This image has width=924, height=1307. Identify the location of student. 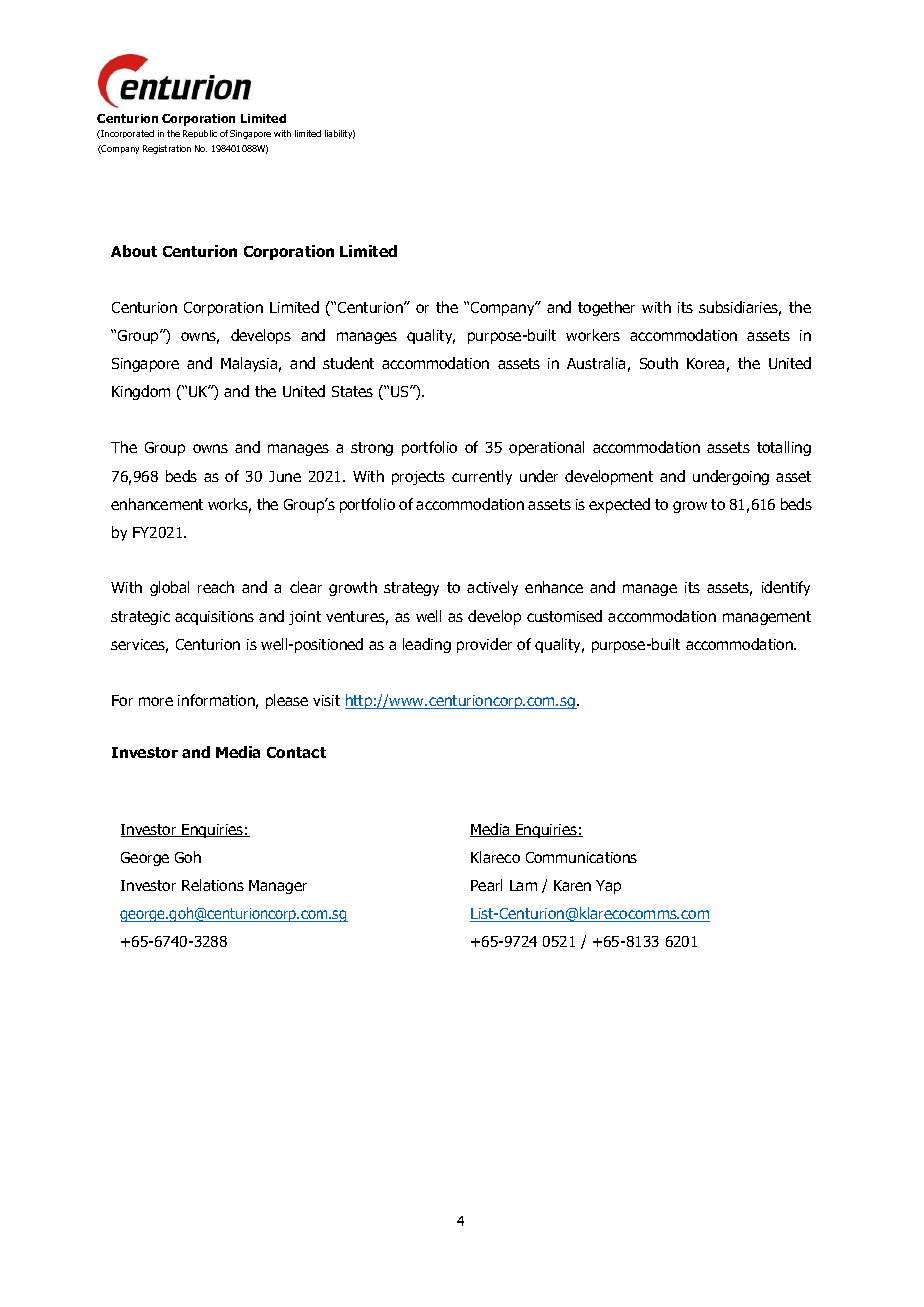
(348, 363).
